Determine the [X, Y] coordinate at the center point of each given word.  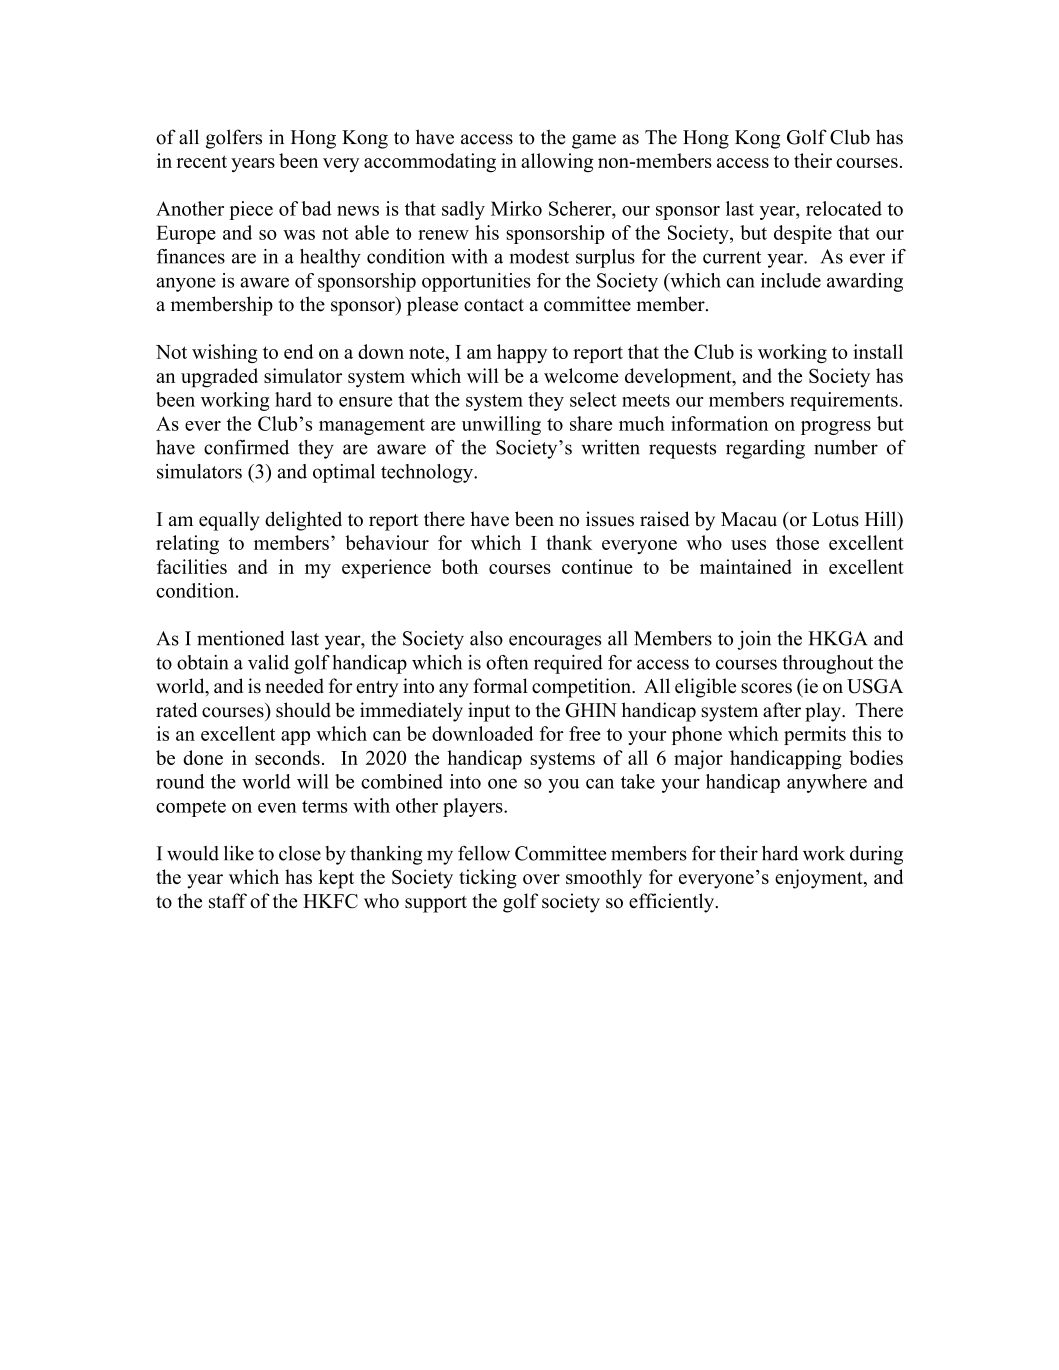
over [541, 879]
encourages [555, 642]
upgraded [219, 378]
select [593, 399]
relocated [844, 208]
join [754, 640]
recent [201, 161]
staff [228, 900]
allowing [557, 163]
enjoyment [820, 879]
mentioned [241, 638]
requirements [844, 401]
